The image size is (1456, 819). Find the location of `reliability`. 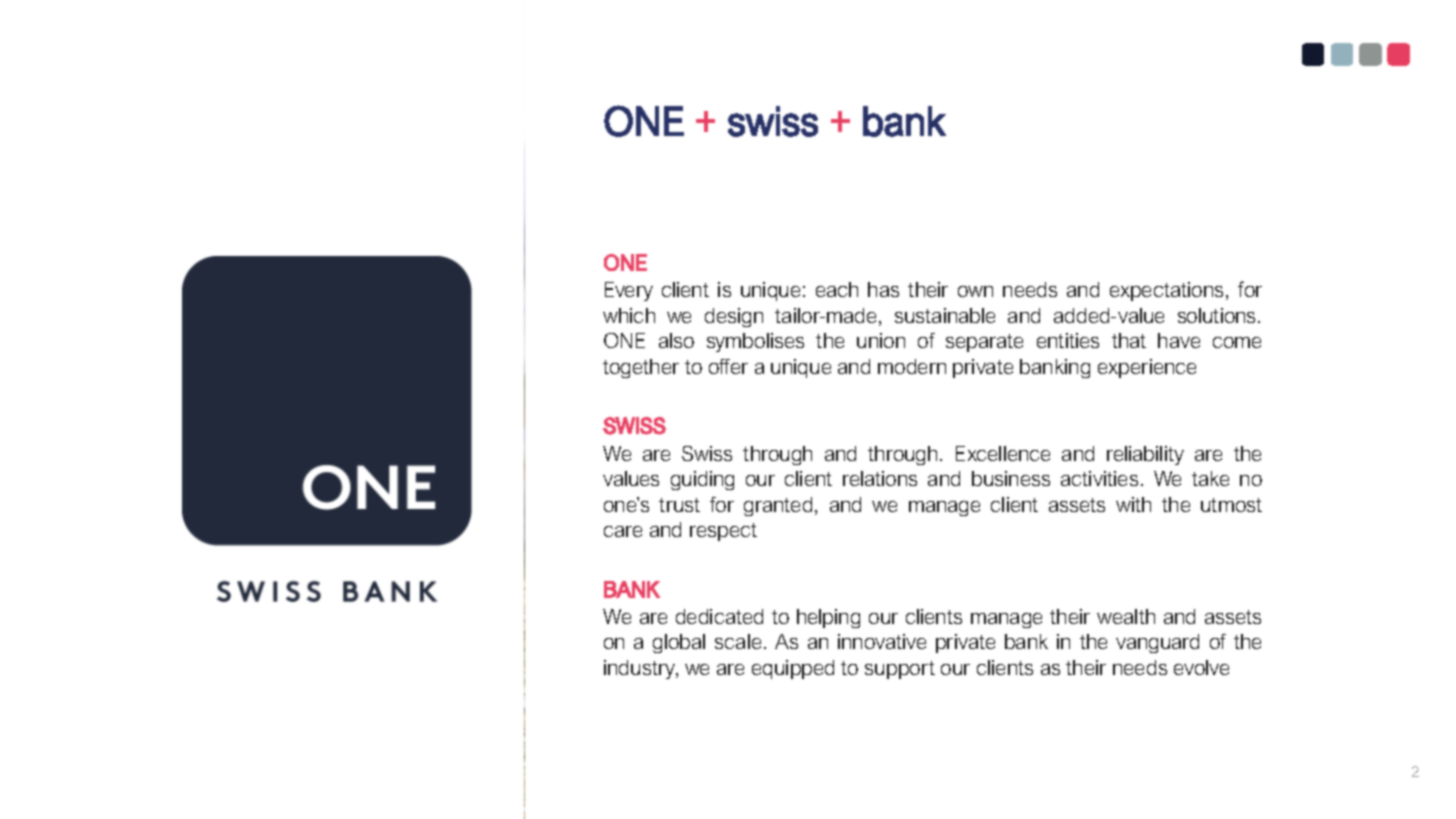

reliability is located at coordinates (1145, 455).
